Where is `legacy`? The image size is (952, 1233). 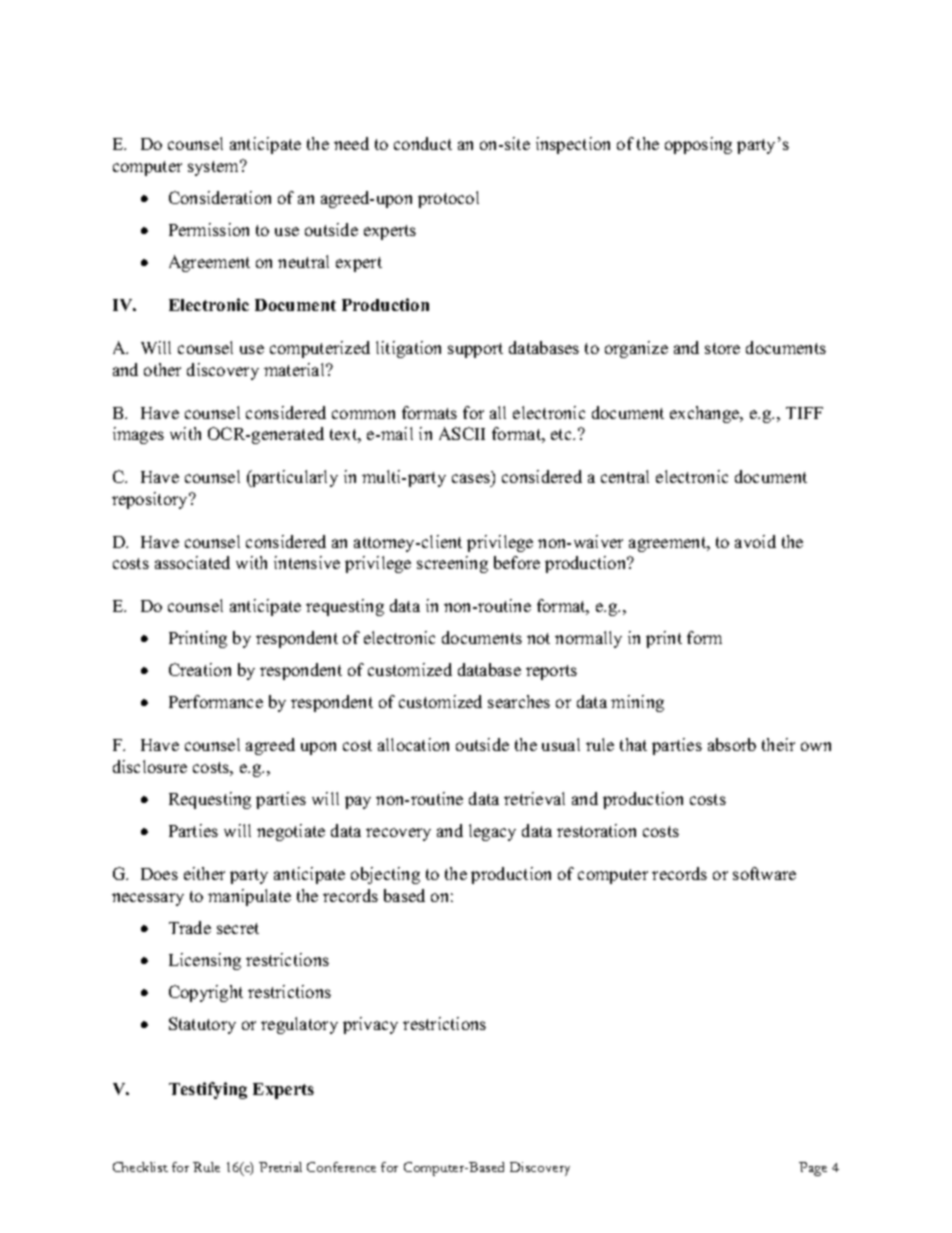 legacy is located at coordinates (492, 832).
